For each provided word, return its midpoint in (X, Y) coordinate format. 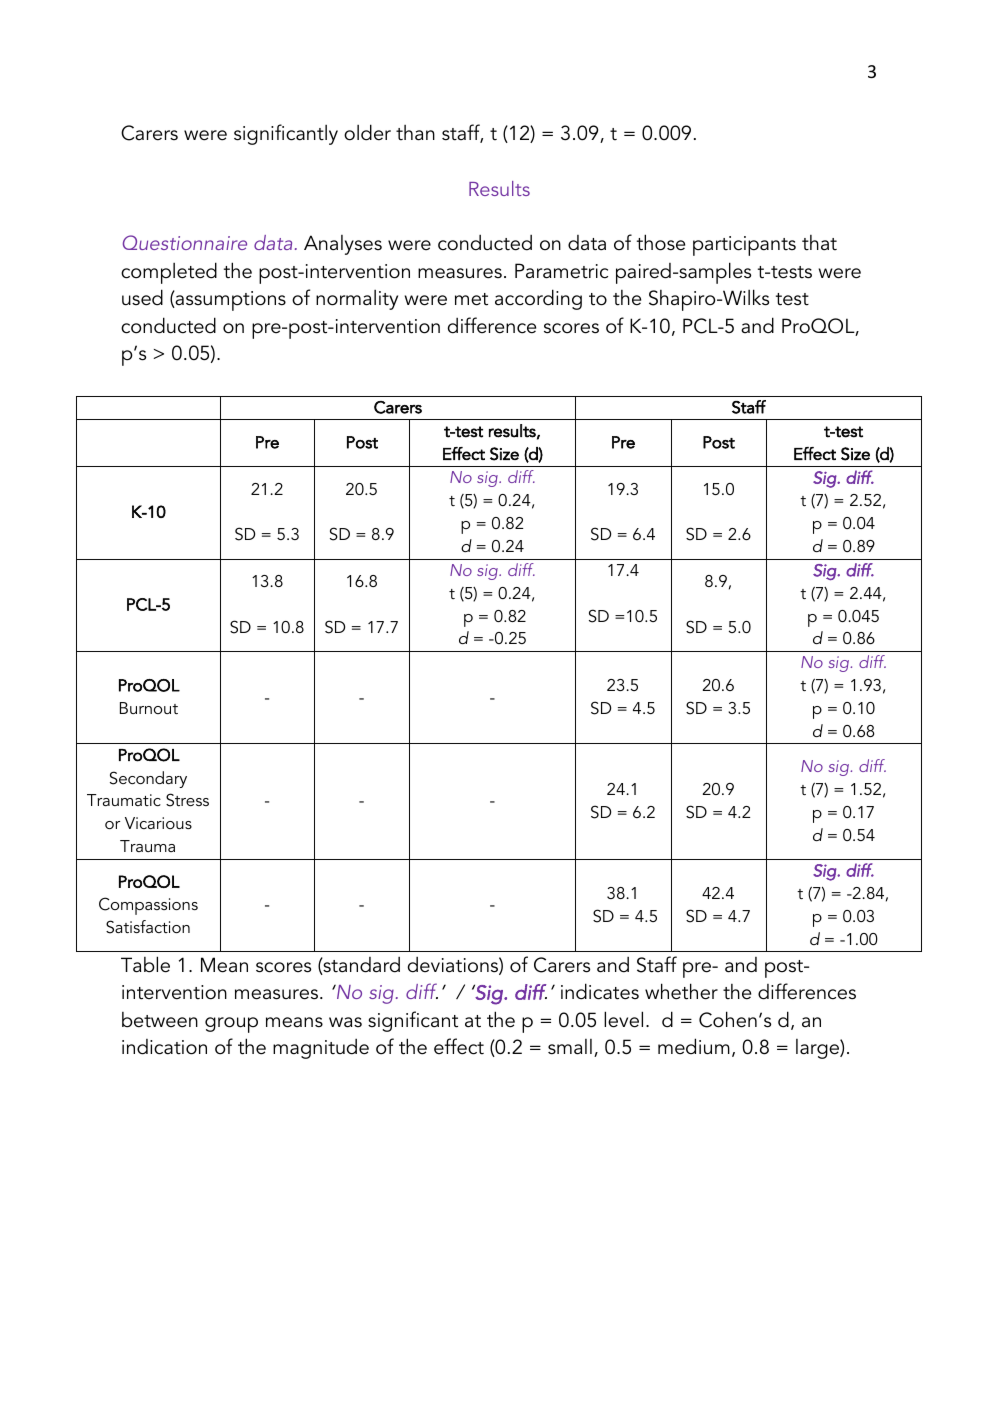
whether (681, 991)
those (661, 242)
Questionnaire (185, 242)
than (415, 133)
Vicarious (158, 823)
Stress (187, 800)
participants (744, 246)
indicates (600, 991)
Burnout (149, 708)
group (231, 1025)
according (538, 299)
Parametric (561, 271)
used (142, 297)
